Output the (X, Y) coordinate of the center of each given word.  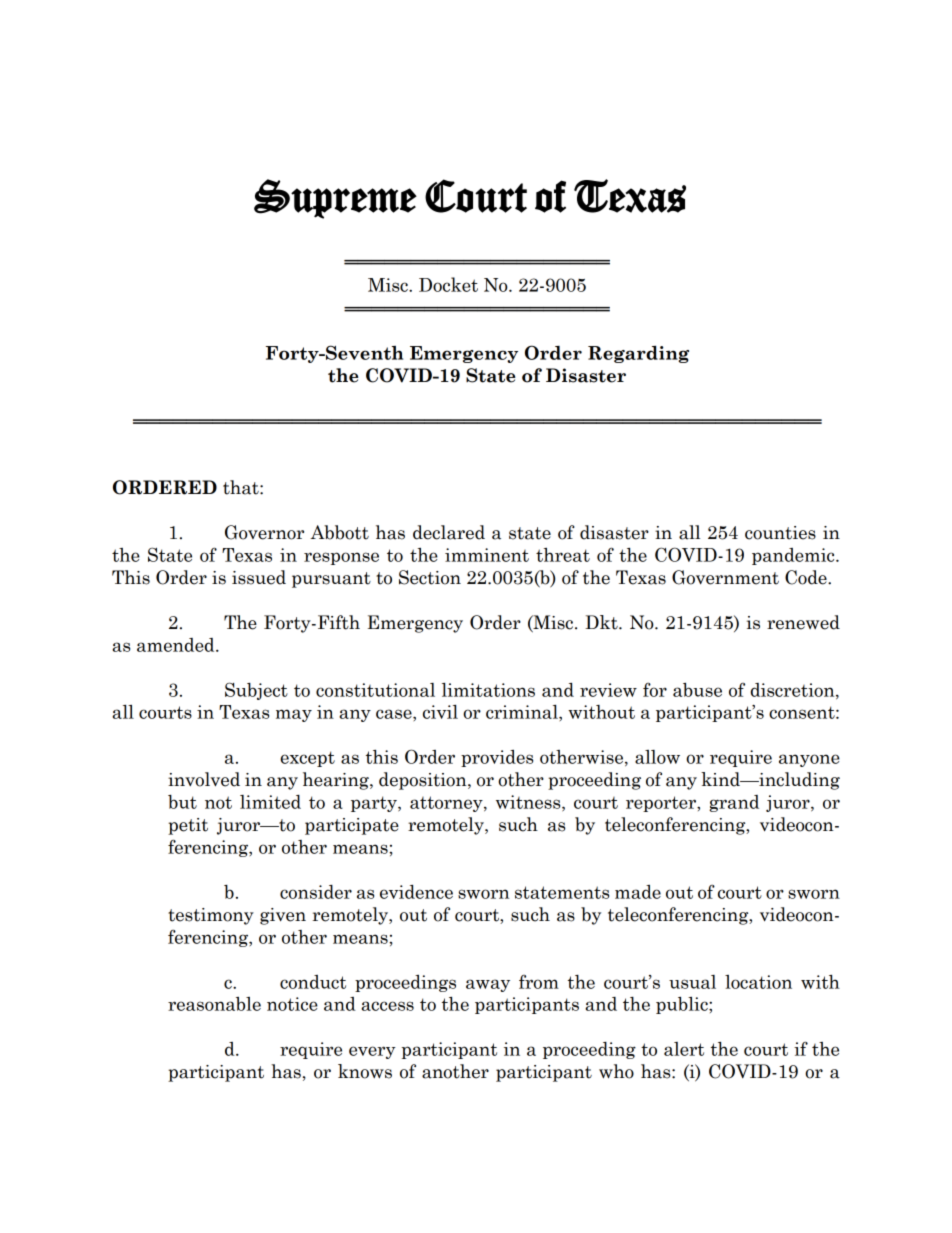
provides (497, 758)
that (242, 487)
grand (734, 803)
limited (270, 802)
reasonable (214, 1004)
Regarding (638, 354)
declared (449, 532)
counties (780, 533)
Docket (448, 284)
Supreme (335, 199)
